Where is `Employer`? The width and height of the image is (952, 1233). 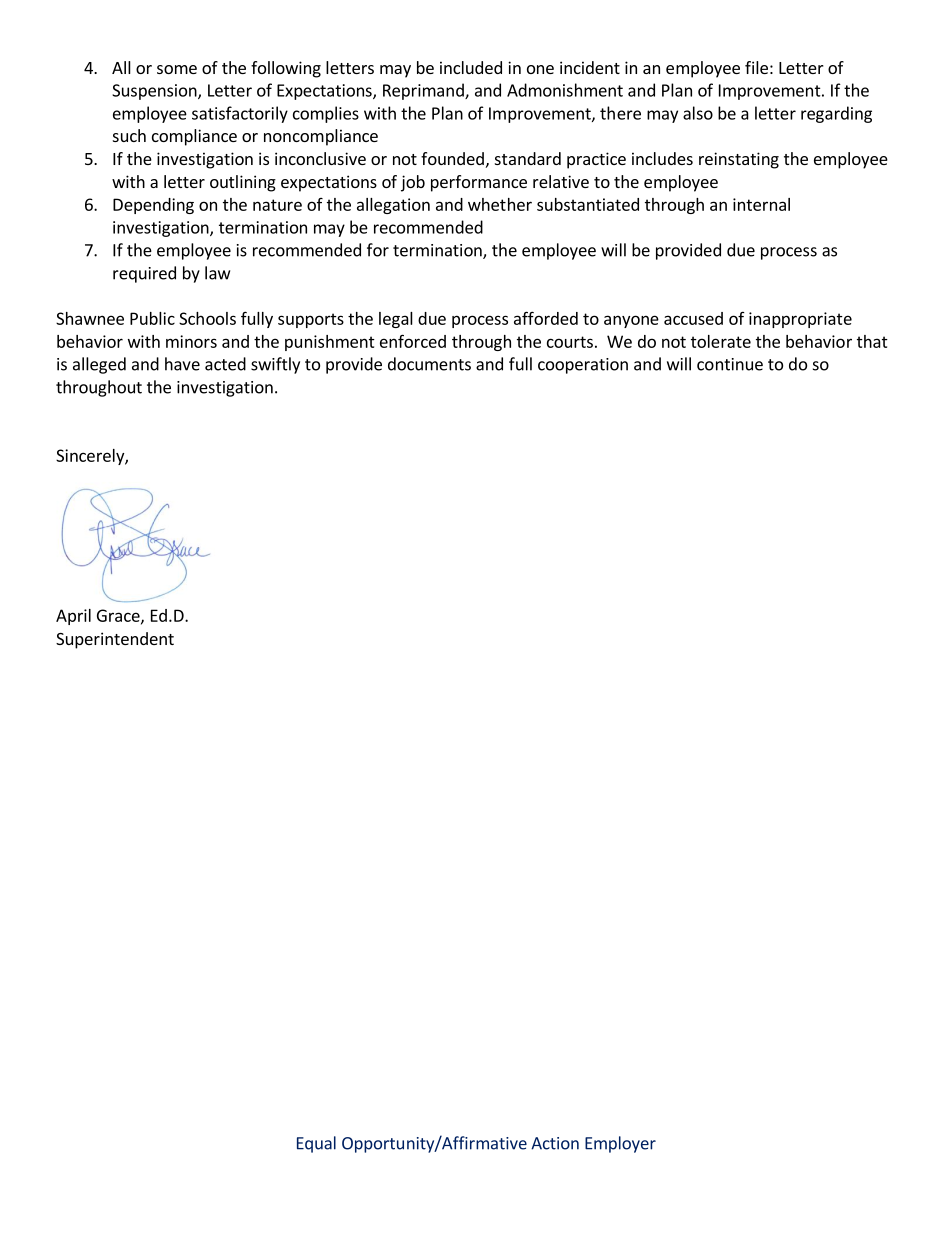
Employer is located at coordinates (620, 1144).
